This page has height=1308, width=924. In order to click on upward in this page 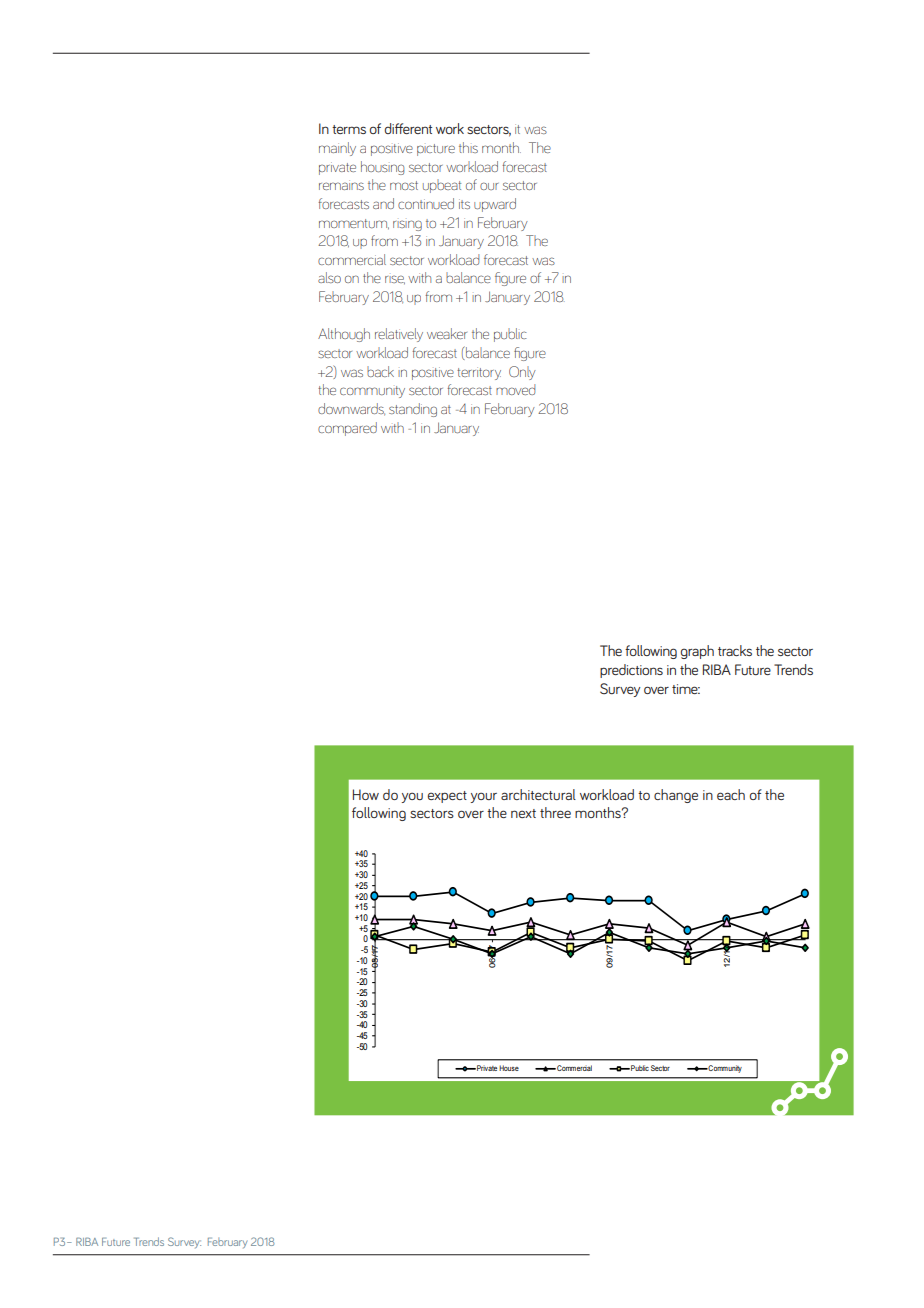, I will do `click(495, 205)`.
